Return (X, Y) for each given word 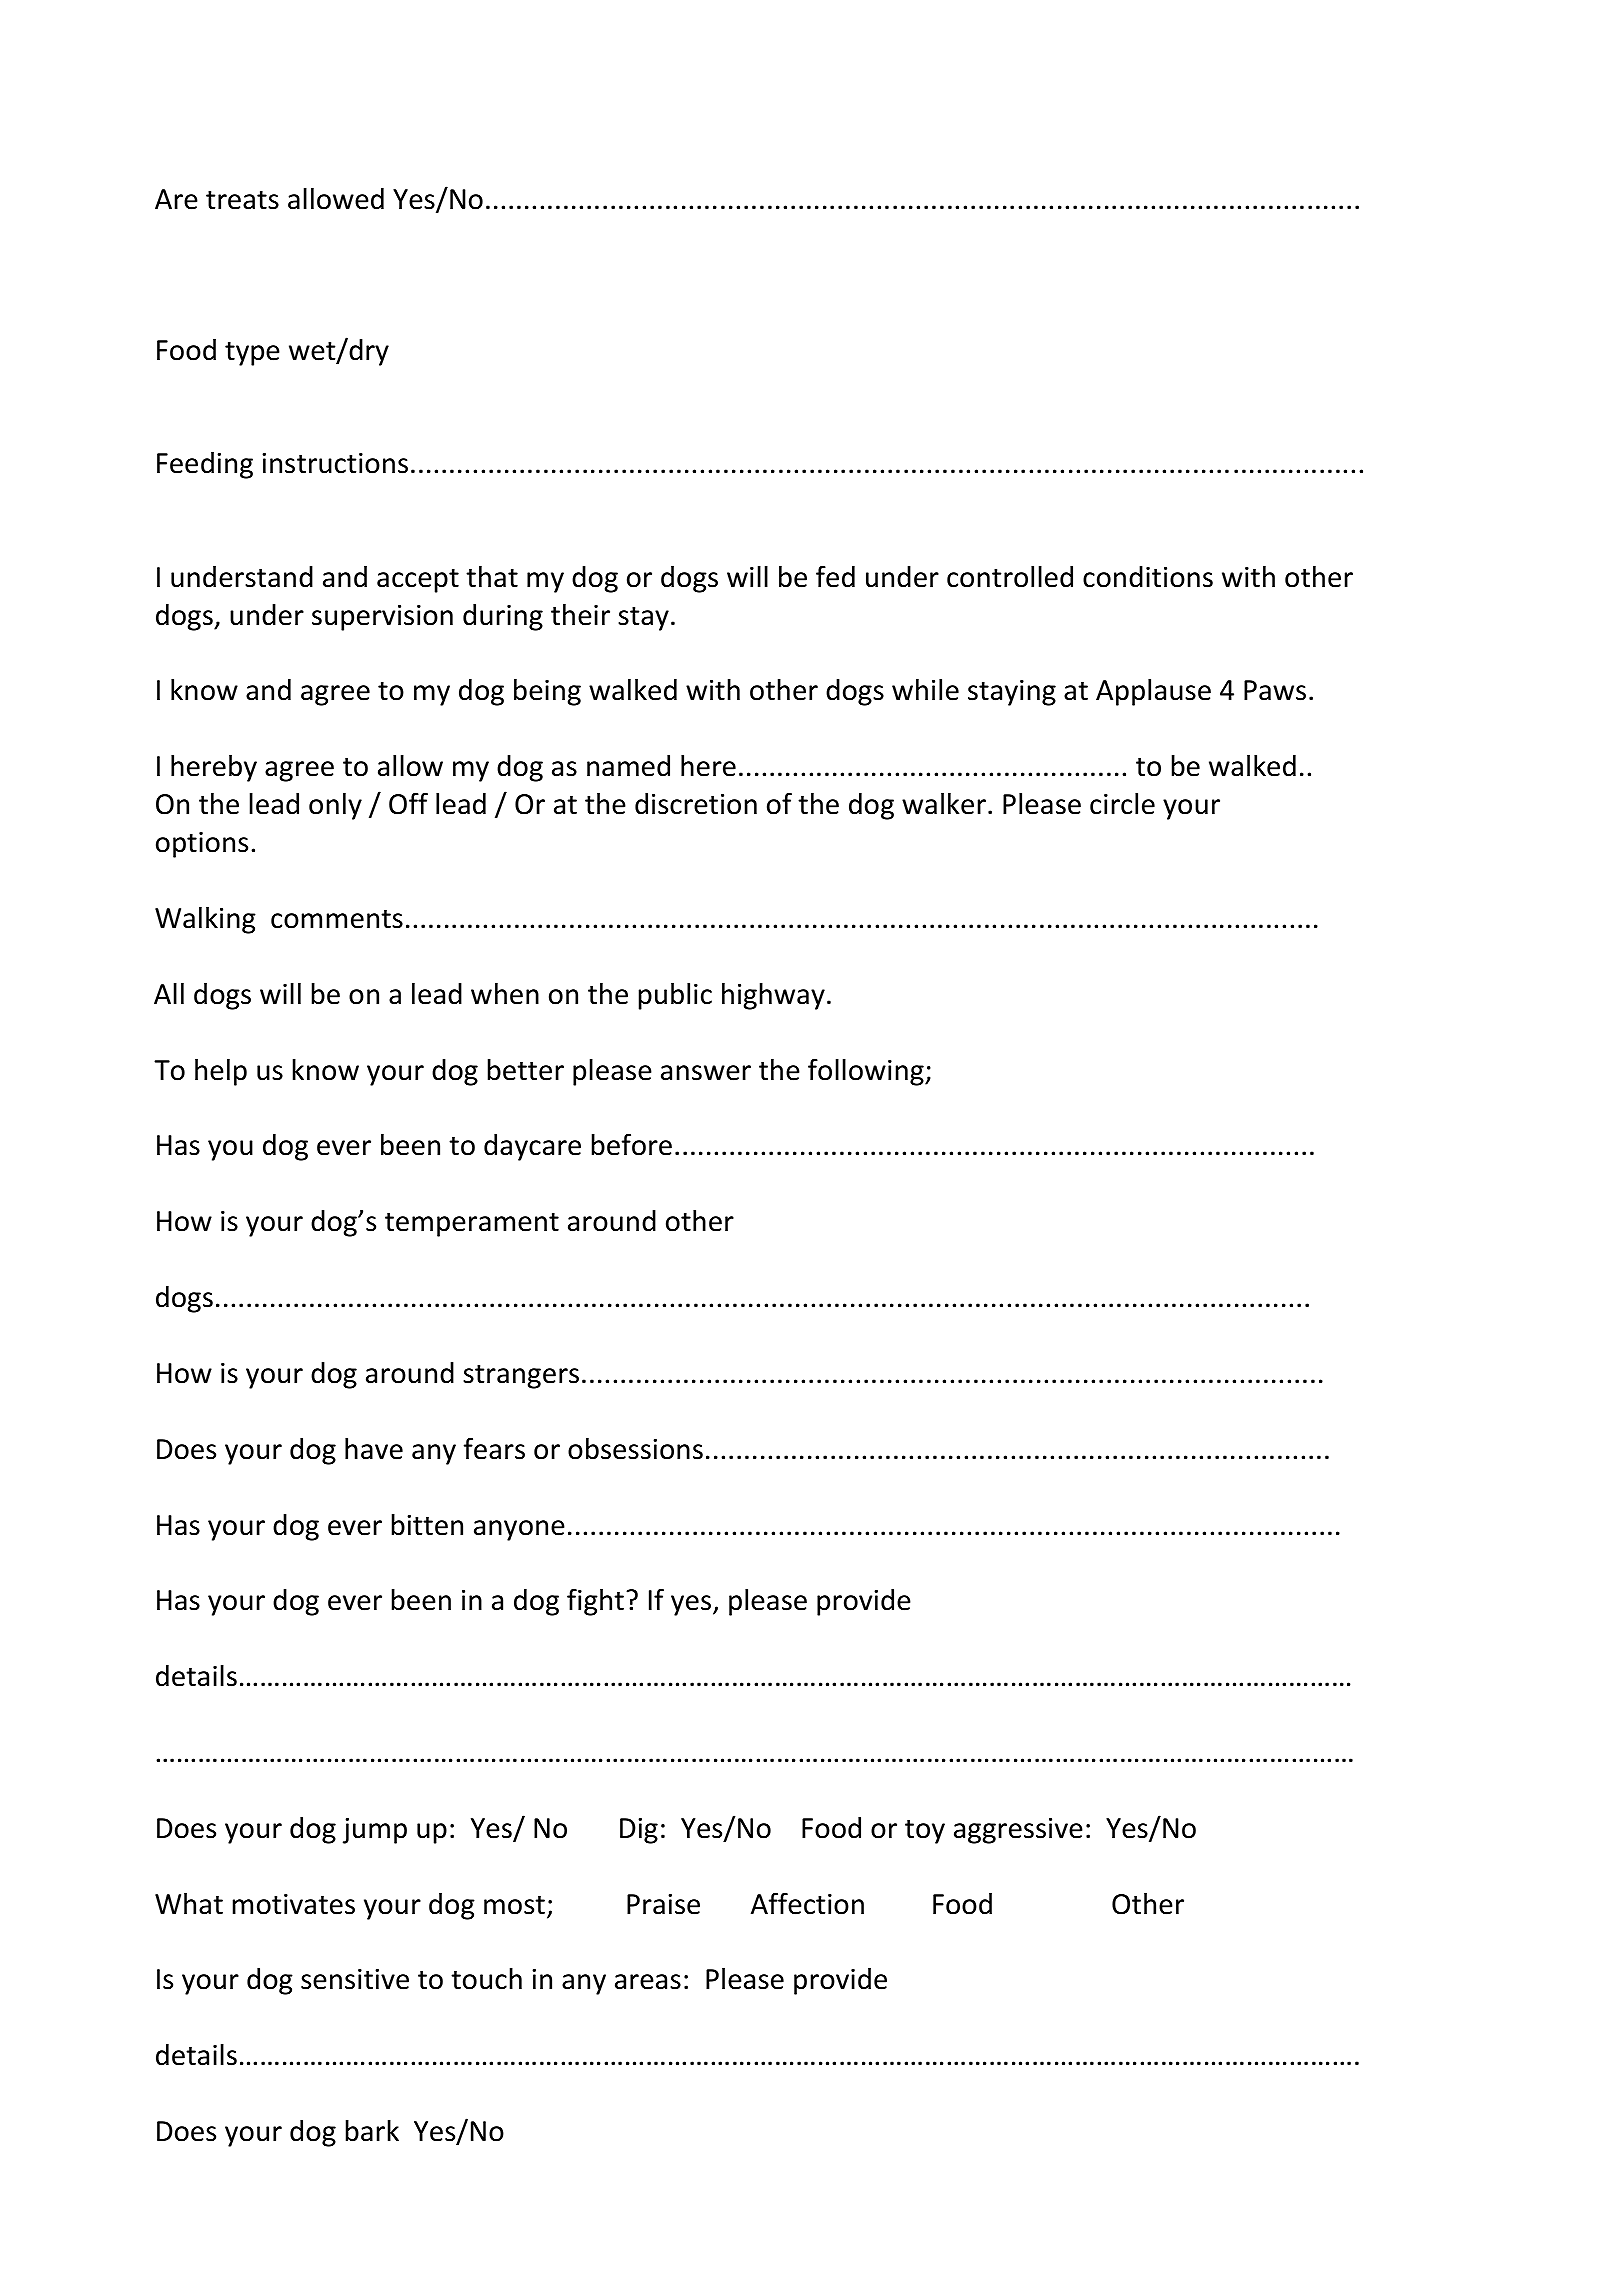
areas (648, 1982)
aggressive (1018, 1831)
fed (835, 576)
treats (242, 200)
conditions (1148, 577)
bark (372, 2131)
